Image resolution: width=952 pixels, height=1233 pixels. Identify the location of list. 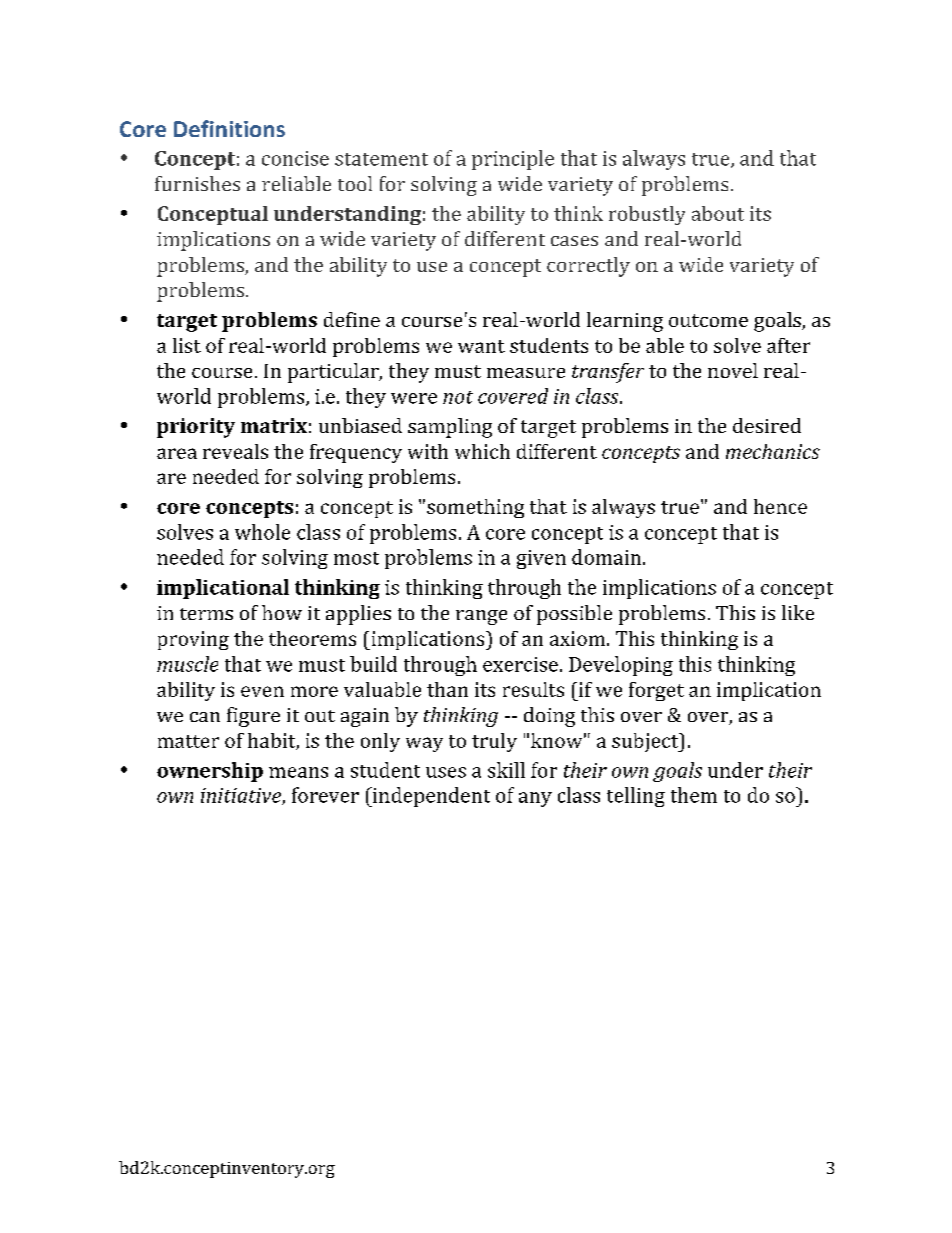
(187, 345).
